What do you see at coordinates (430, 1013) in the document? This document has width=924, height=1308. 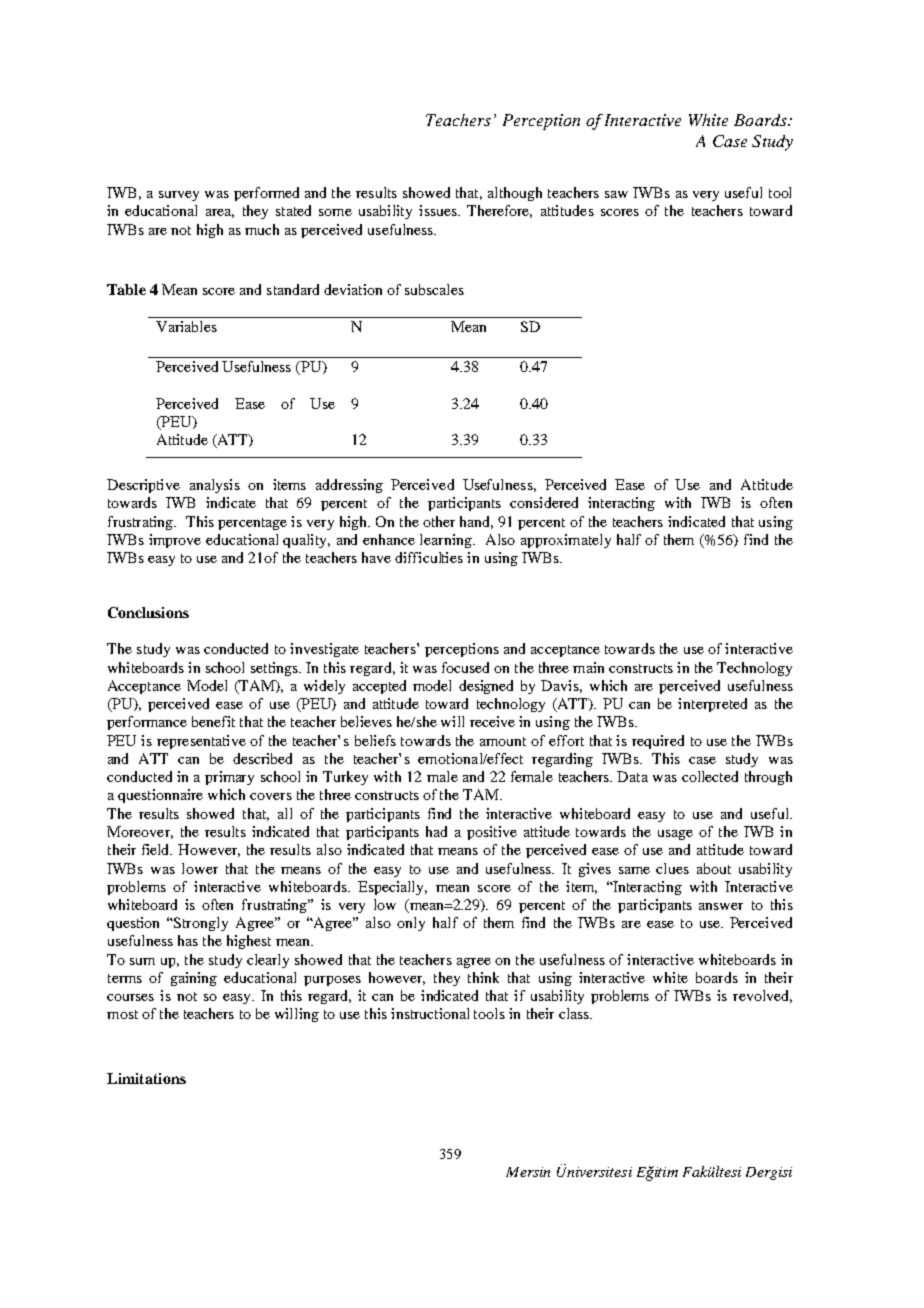 I see `instructional` at bounding box center [430, 1013].
